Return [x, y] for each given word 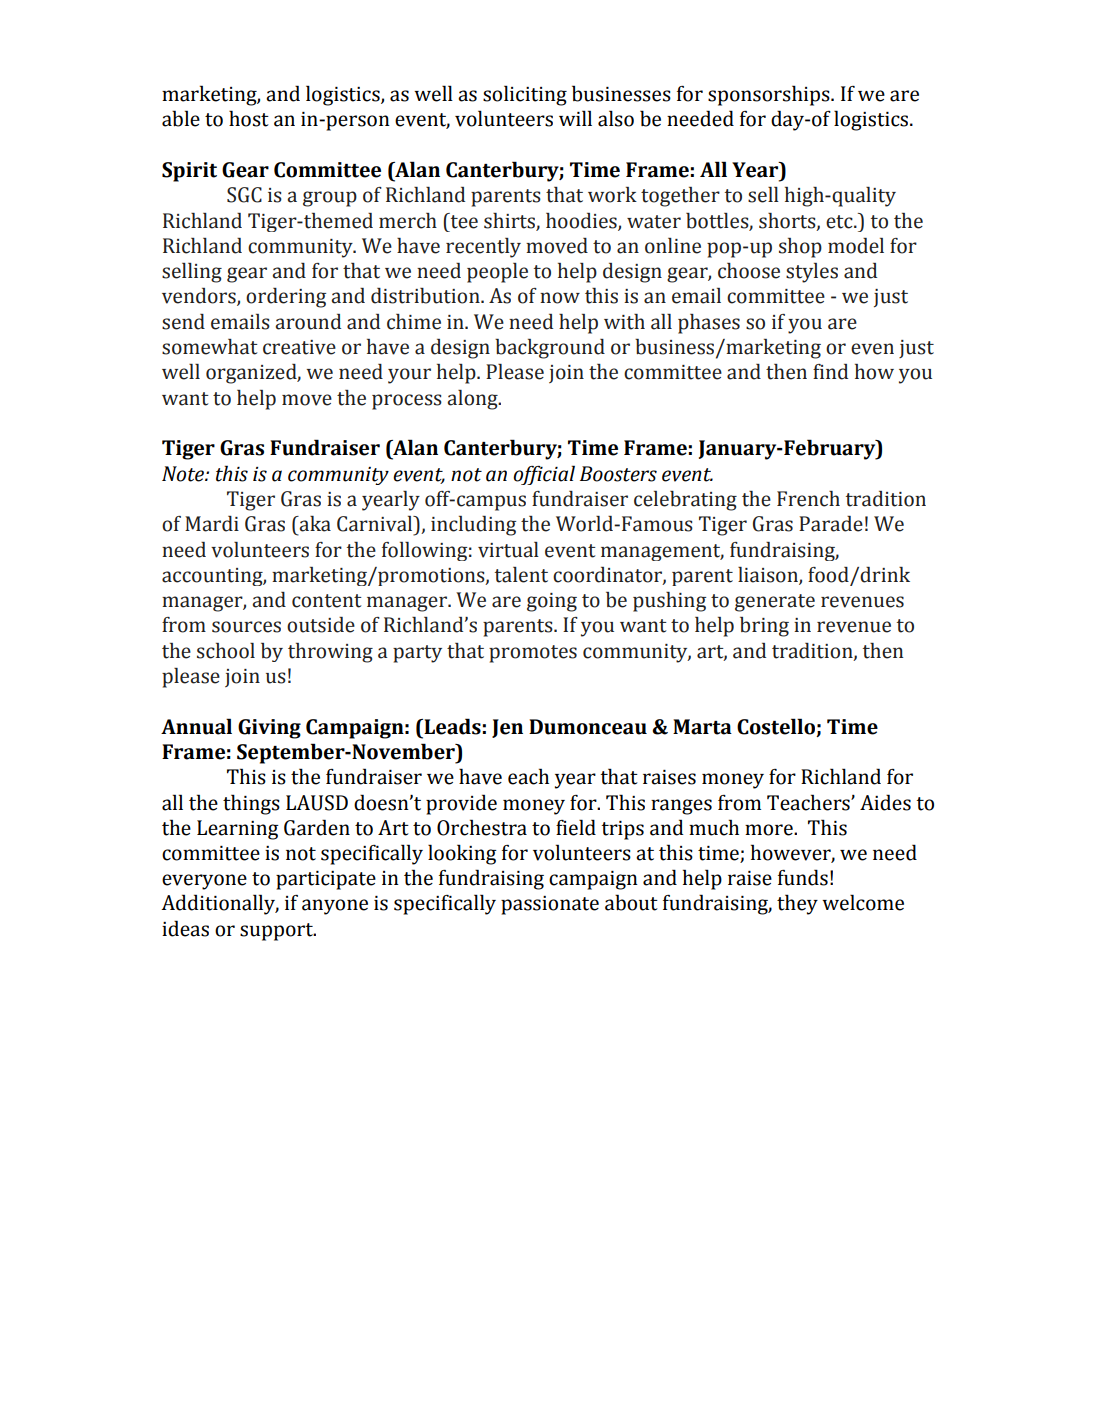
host [249, 118]
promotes [533, 654]
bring [764, 627]
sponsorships [770, 95]
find [830, 372]
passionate [550, 905]
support [277, 932]
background [550, 349]
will [575, 118]
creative [299, 347]
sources [246, 627]
